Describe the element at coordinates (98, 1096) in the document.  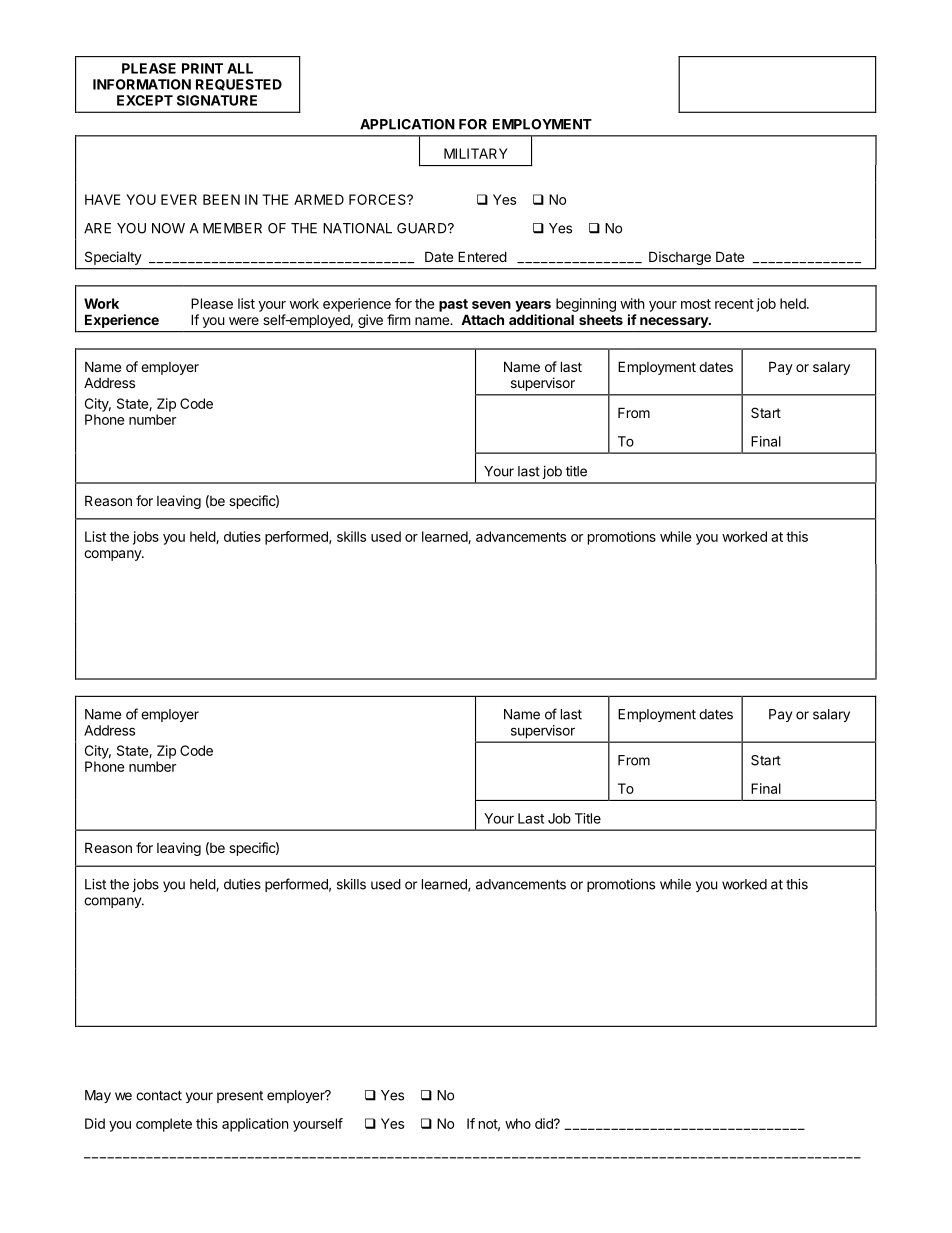
I see `May` at that location.
